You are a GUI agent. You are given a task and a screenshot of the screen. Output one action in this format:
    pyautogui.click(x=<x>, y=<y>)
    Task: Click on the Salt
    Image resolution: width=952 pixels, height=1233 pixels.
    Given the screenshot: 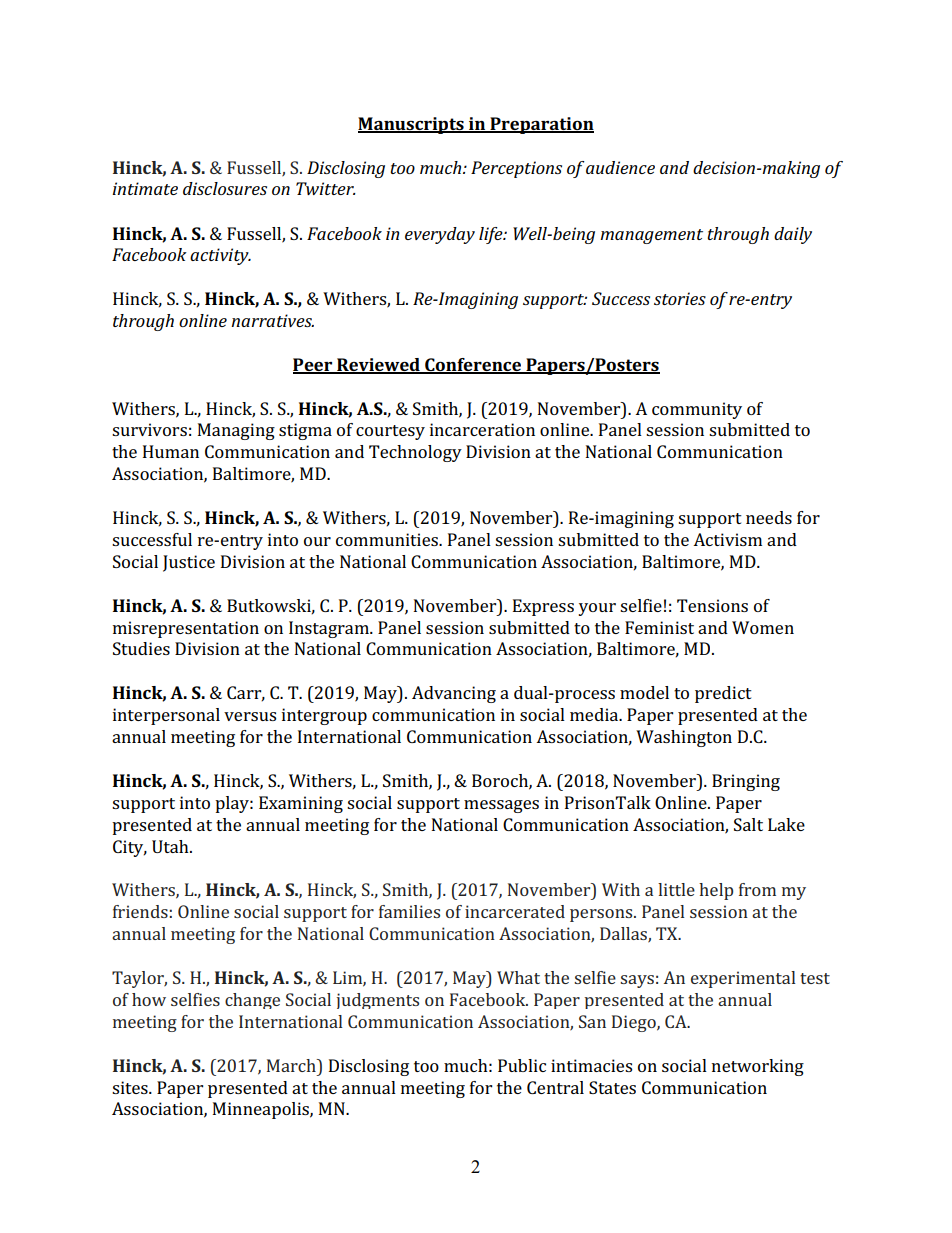 What is the action you would take?
    pyautogui.click(x=748, y=824)
